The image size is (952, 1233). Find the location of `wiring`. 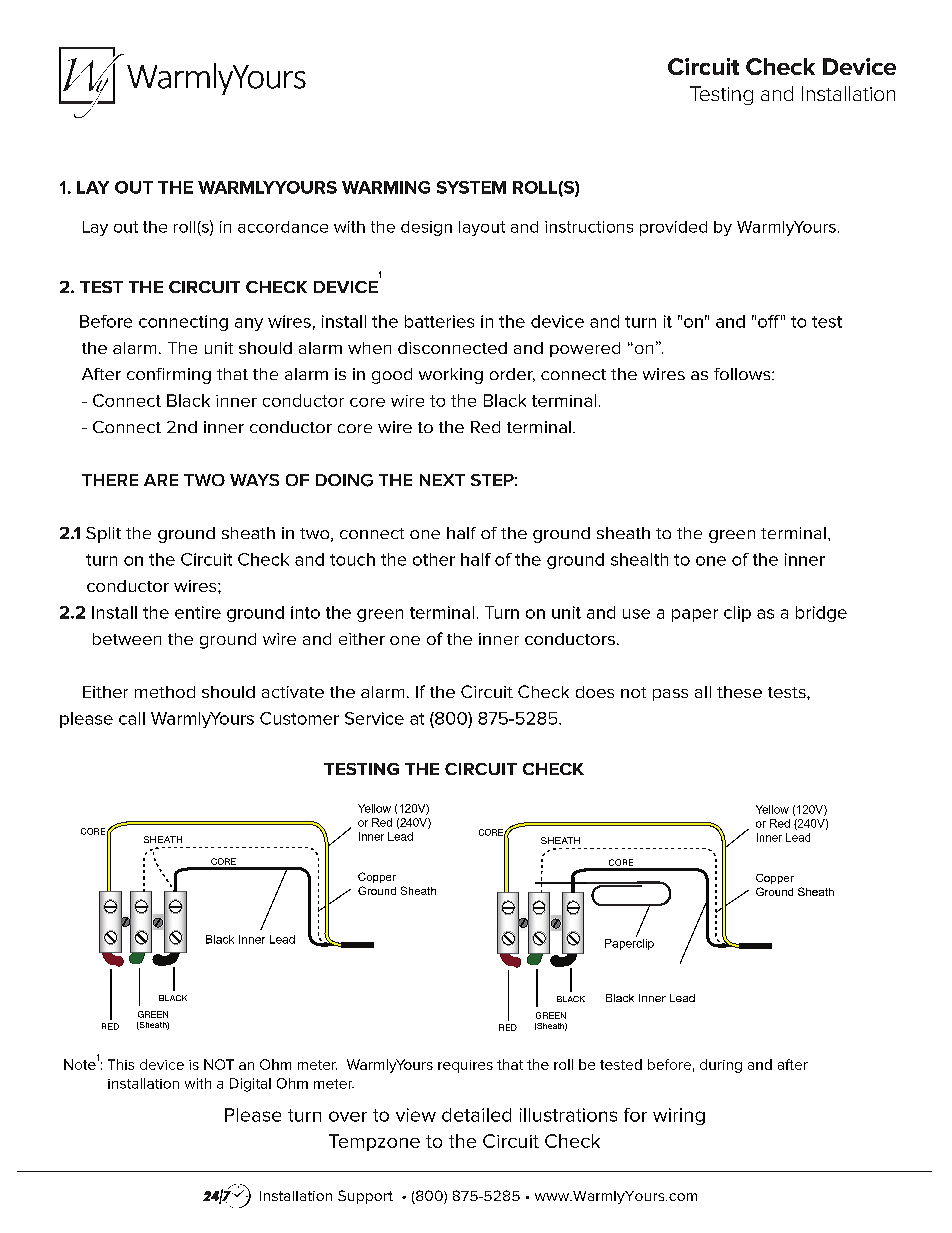

wiring is located at coordinates (679, 1116).
